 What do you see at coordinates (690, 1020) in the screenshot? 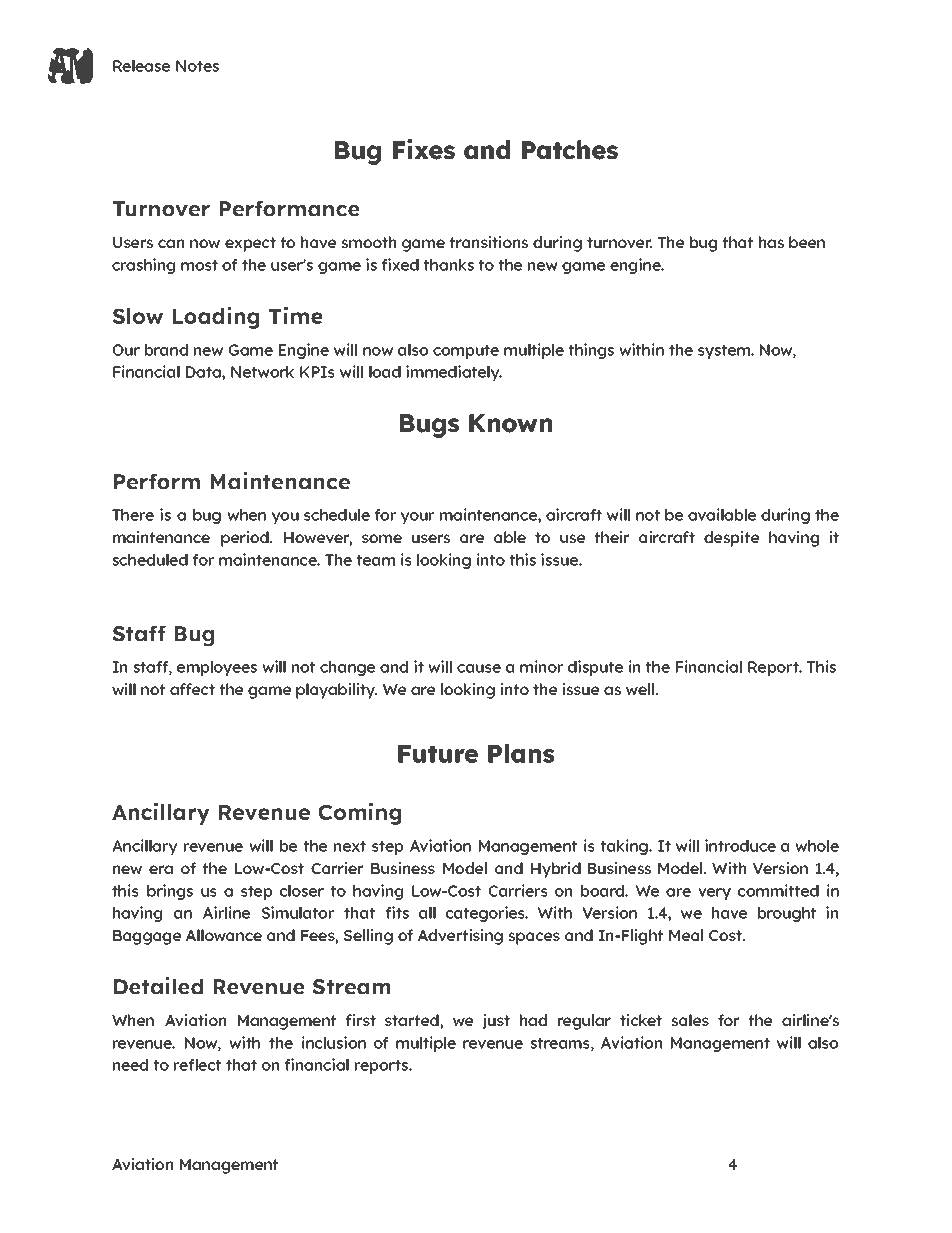
I see `sales` at bounding box center [690, 1020].
